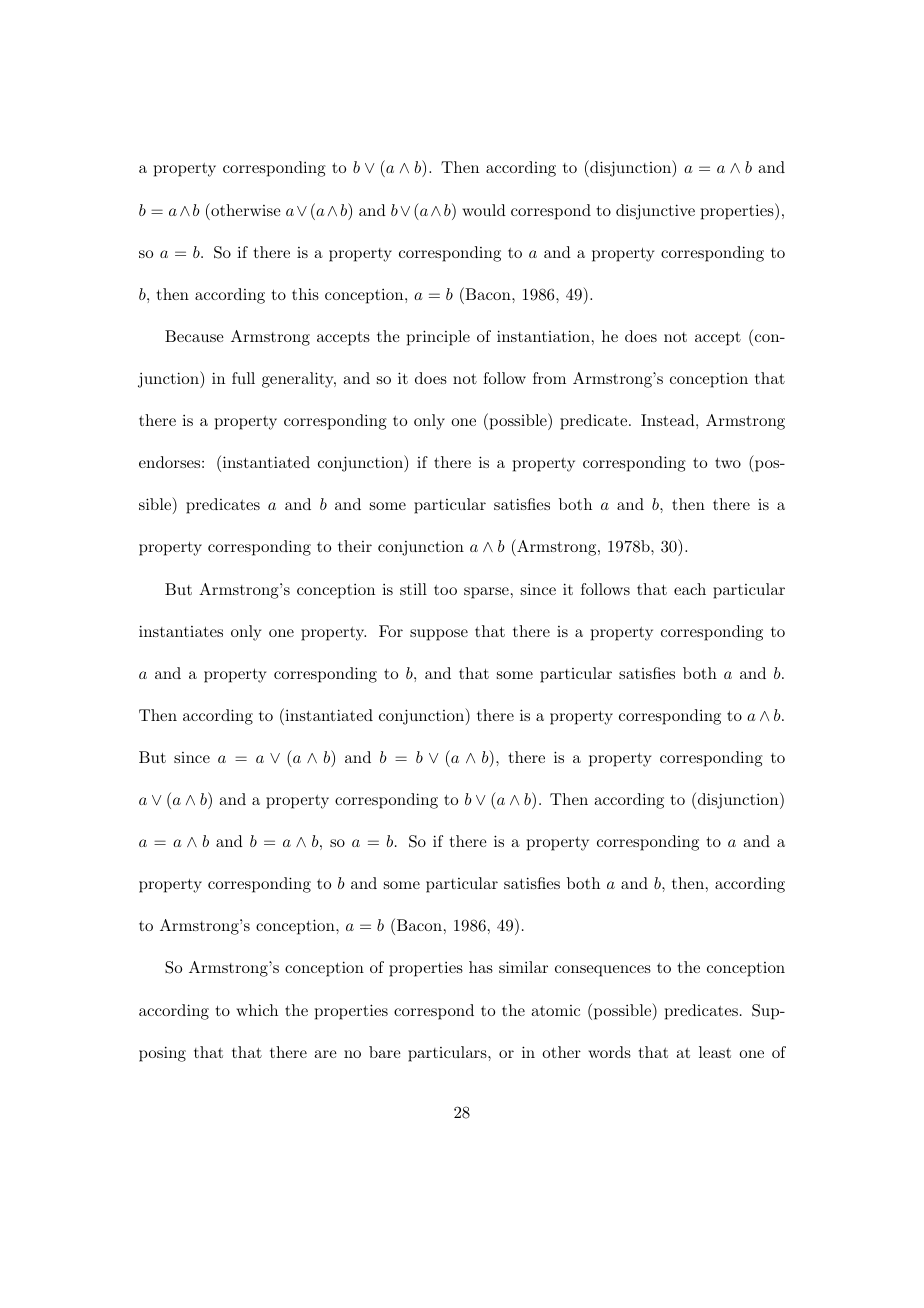 The width and height of the image is (924, 1308). Describe the element at coordinates (728, 463) in the image. I see `two` at that location.
